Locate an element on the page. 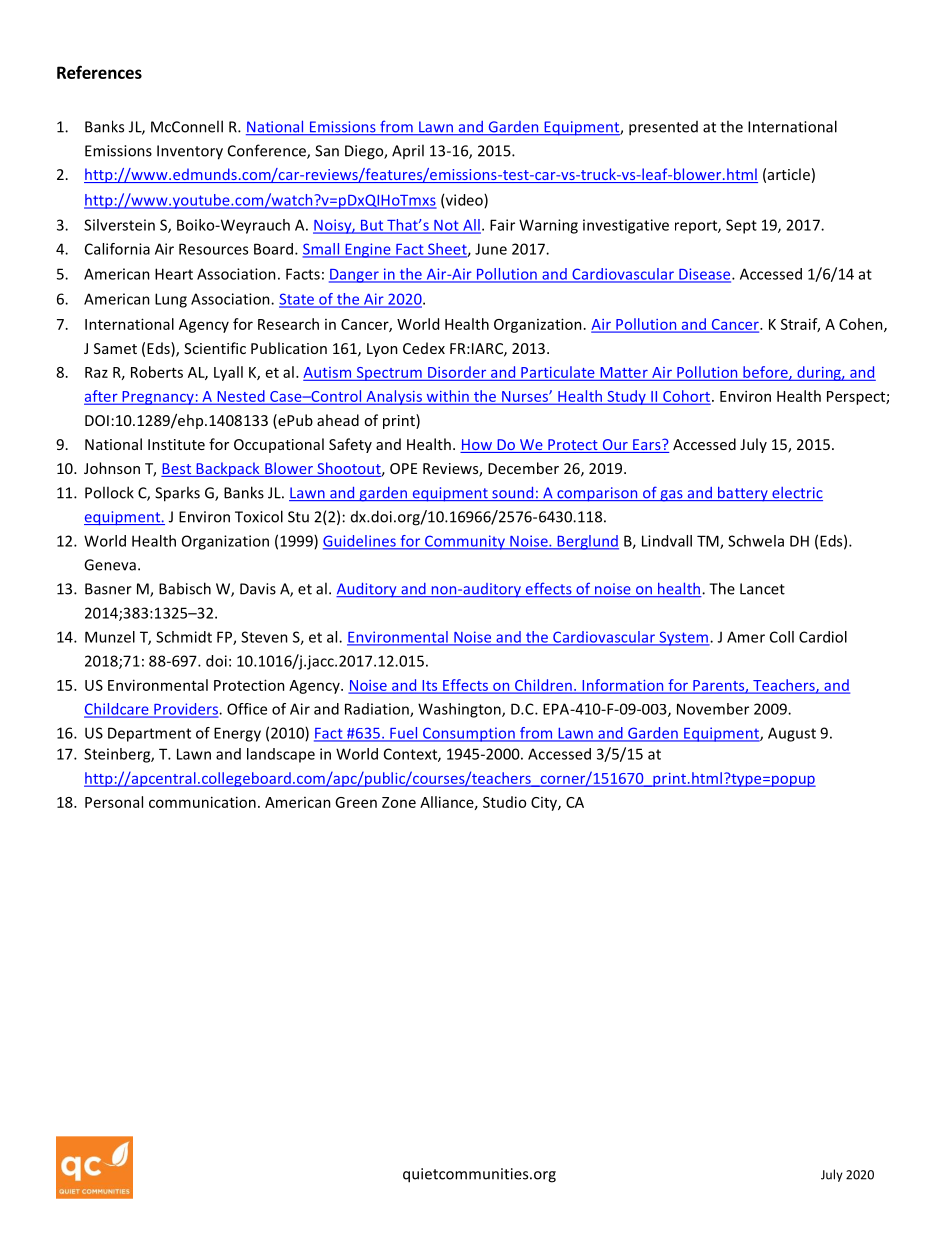 Image resolution: width=952 pixels, height=1233 pixels. References is located at coordinates (99, 72).
